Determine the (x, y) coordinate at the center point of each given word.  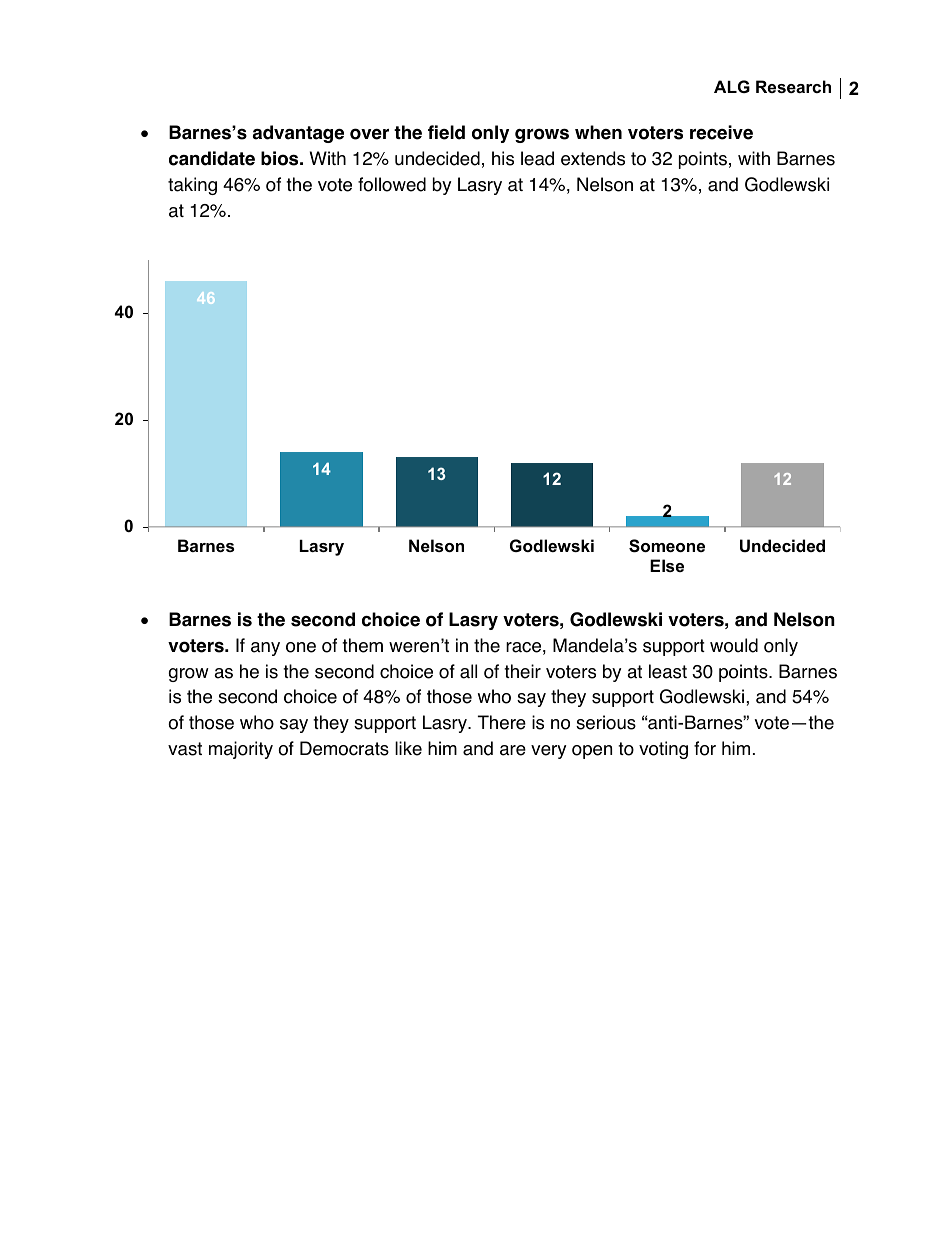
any (265, 649)
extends (593, 158)
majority (241, 750)
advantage (298, 134)
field (446, 132)
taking (192, 186)
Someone (667, 546)
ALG (732, 86)
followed (392, 184)
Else (667, 565)
